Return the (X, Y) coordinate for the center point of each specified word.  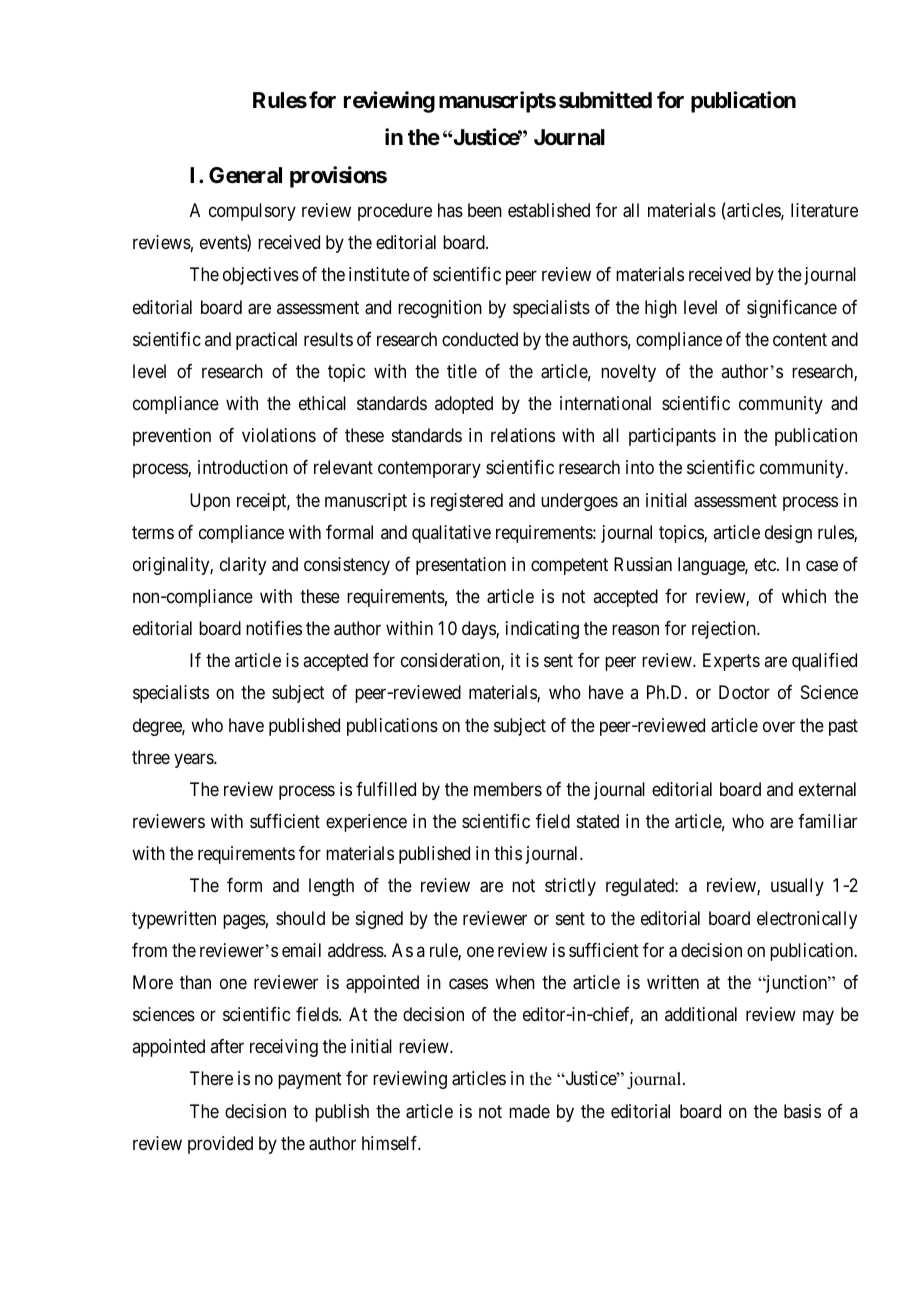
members (508, 789)
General (245, 175)
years (194, 760)
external (827, 789)
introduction (243, 467)
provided (220, 1145)
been (485, 210)
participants (672, 437)
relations (523, 435)
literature (824, 210)
